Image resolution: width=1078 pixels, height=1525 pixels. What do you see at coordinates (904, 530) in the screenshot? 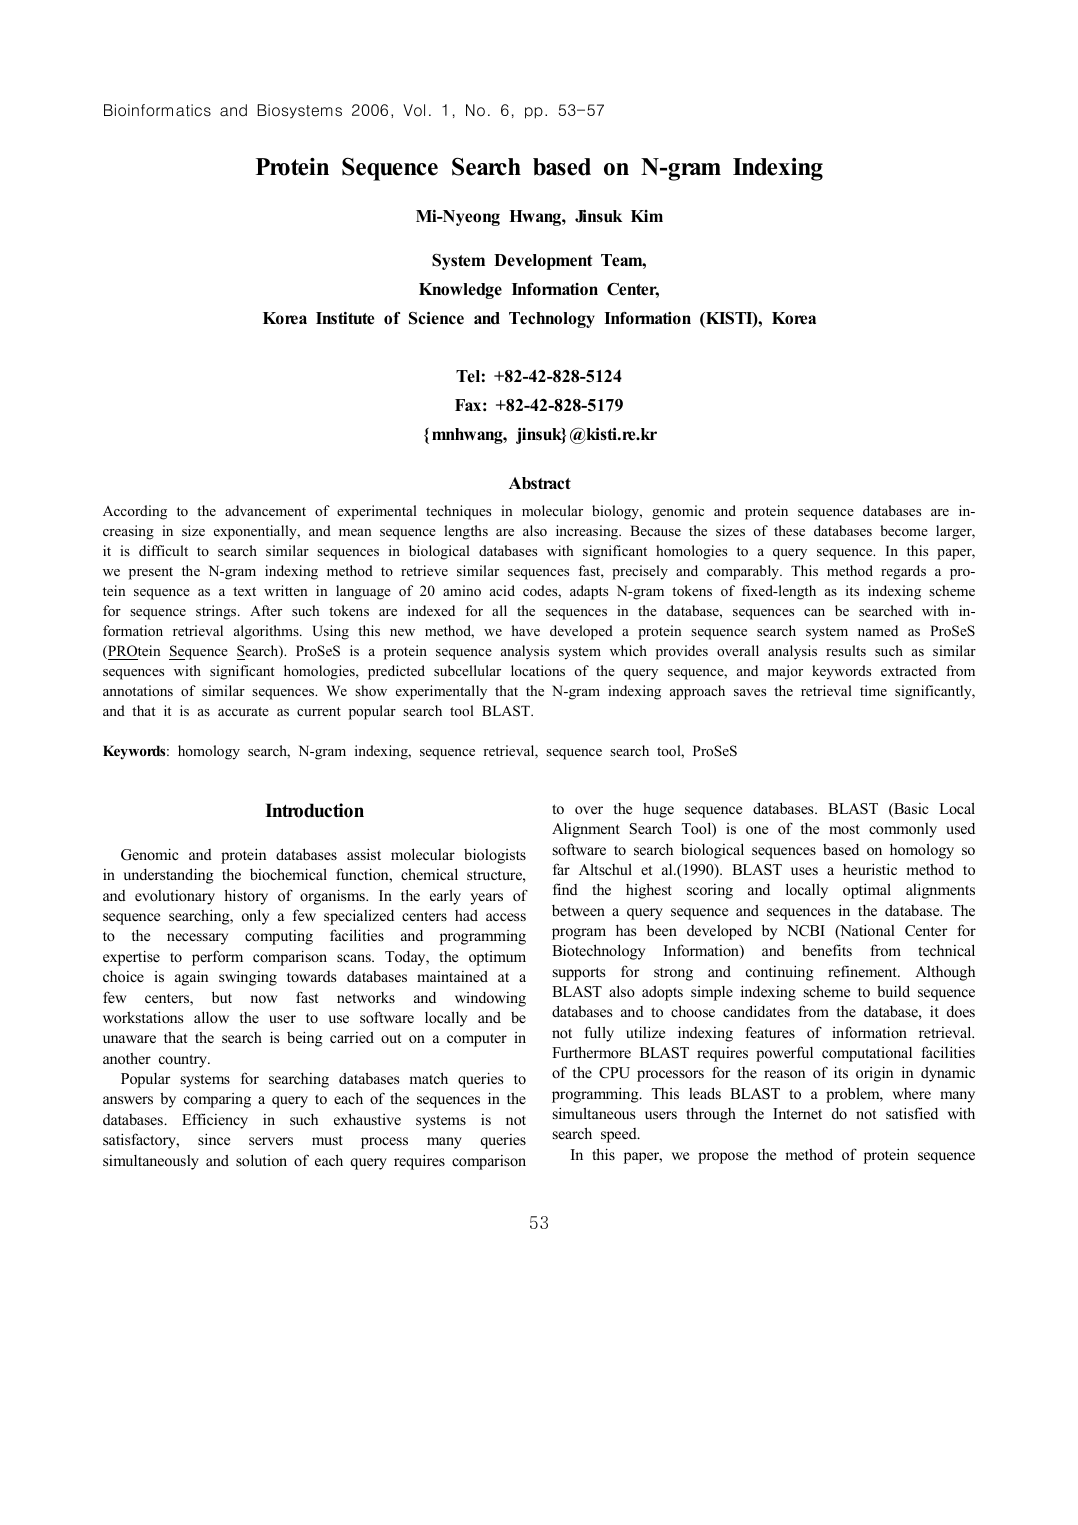
I see `become` at bounding box center [904, 530].
